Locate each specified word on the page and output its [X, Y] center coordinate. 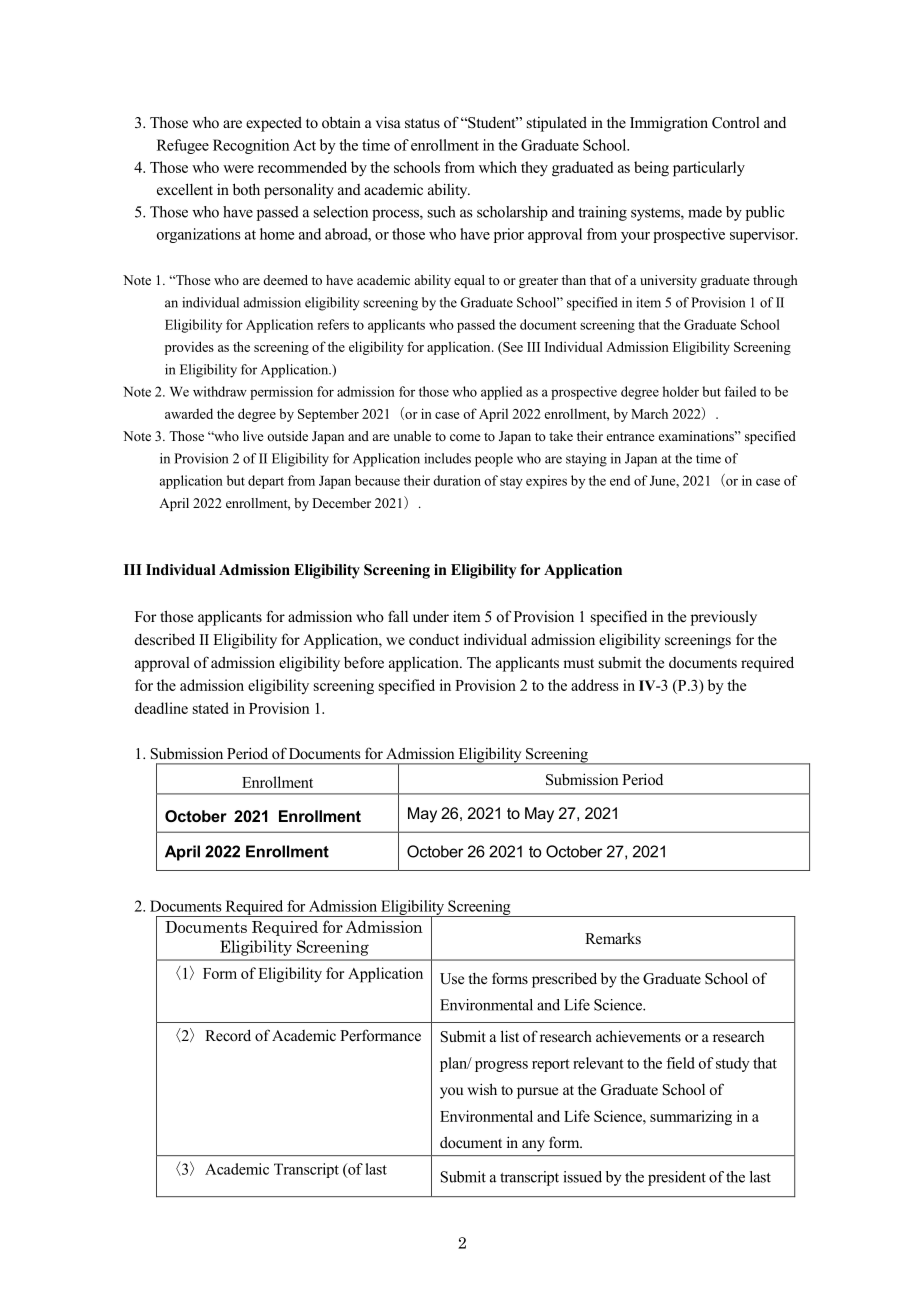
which [498, 167]
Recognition [251, 146]
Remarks [613, 938]
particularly [709, 169]
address [595, 685]
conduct [434, 639]
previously [724, 618]
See [512, 347]
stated [211, 708]
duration [457, 480]
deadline [161, 708]
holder [681, 391]
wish [482, 1089]
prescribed [564, 980]
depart [266, 482]
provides [189, 348]
